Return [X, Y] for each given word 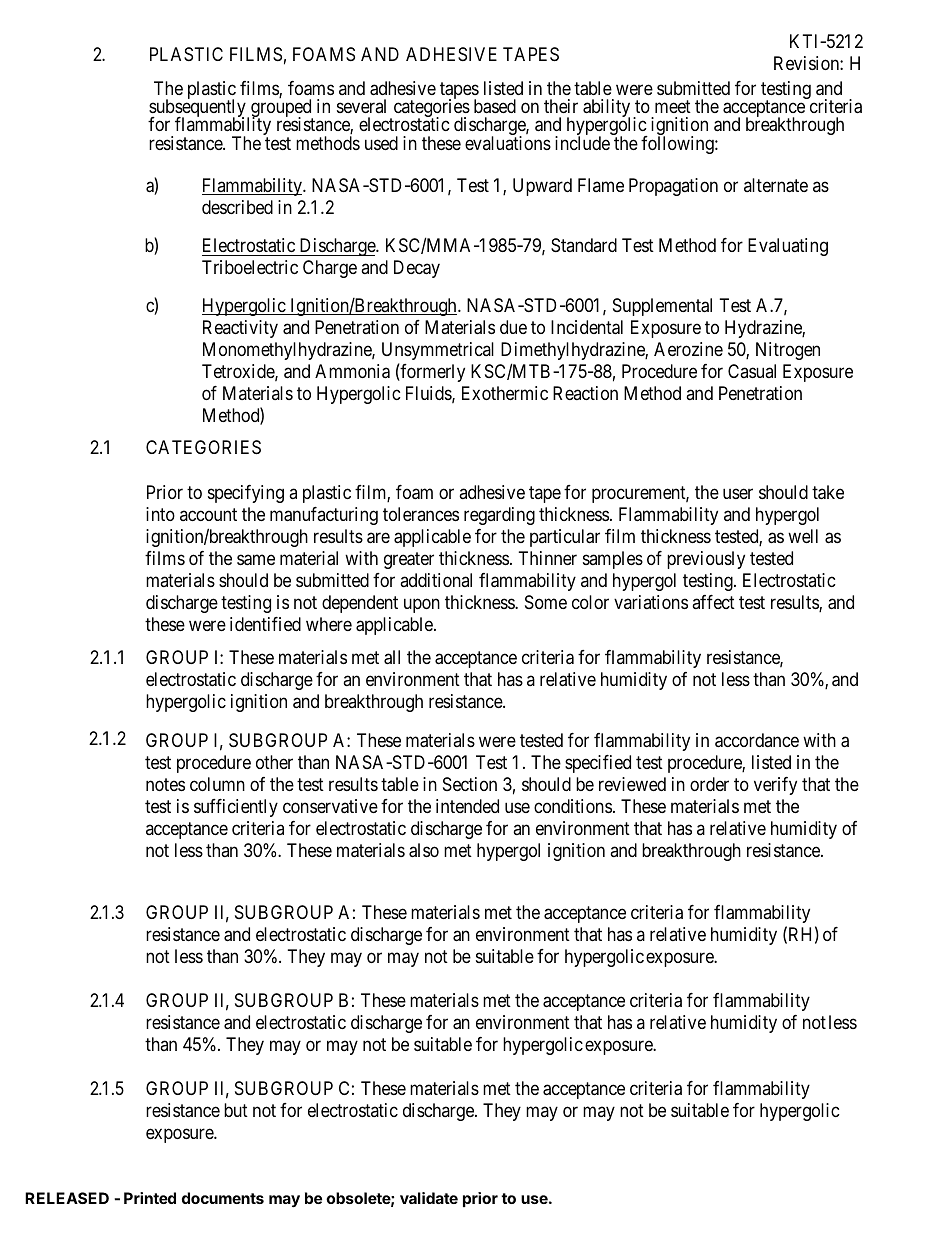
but [236, 1110]
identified [265, 624]
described [237, 207]
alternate [776, 185]
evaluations [508, 143]
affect [713, 602]
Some [546, 602]
